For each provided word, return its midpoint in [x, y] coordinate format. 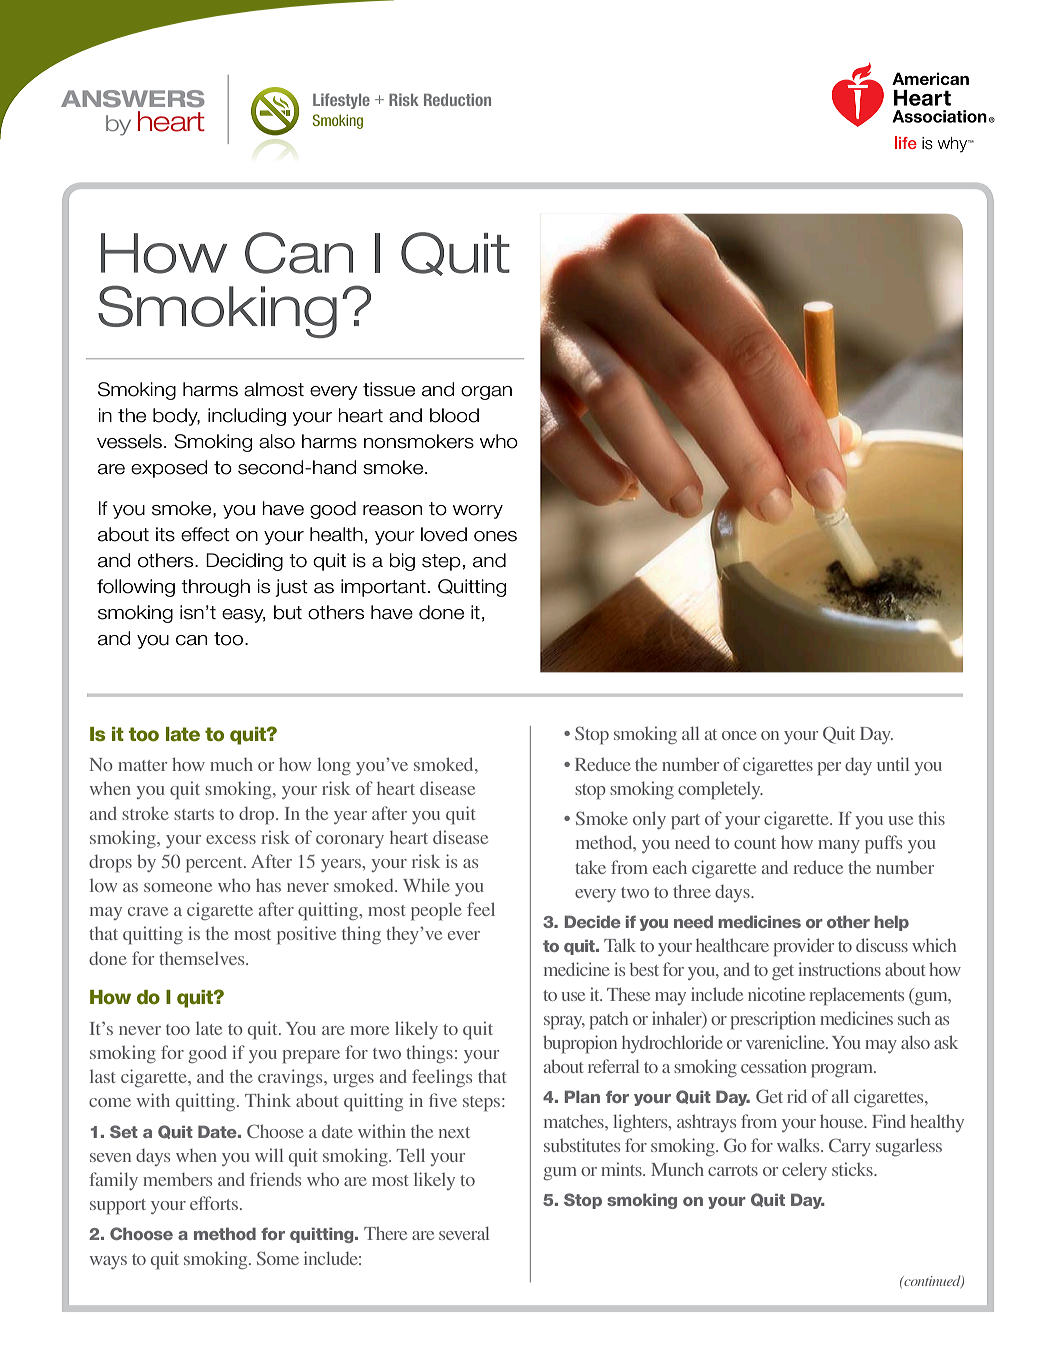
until [893, 764]
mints [622, 1169]
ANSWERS [133, 99]
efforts [214, 1203]
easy [244, 616]
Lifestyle [341, 101]
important [383, 588]
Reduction [457, 99]
